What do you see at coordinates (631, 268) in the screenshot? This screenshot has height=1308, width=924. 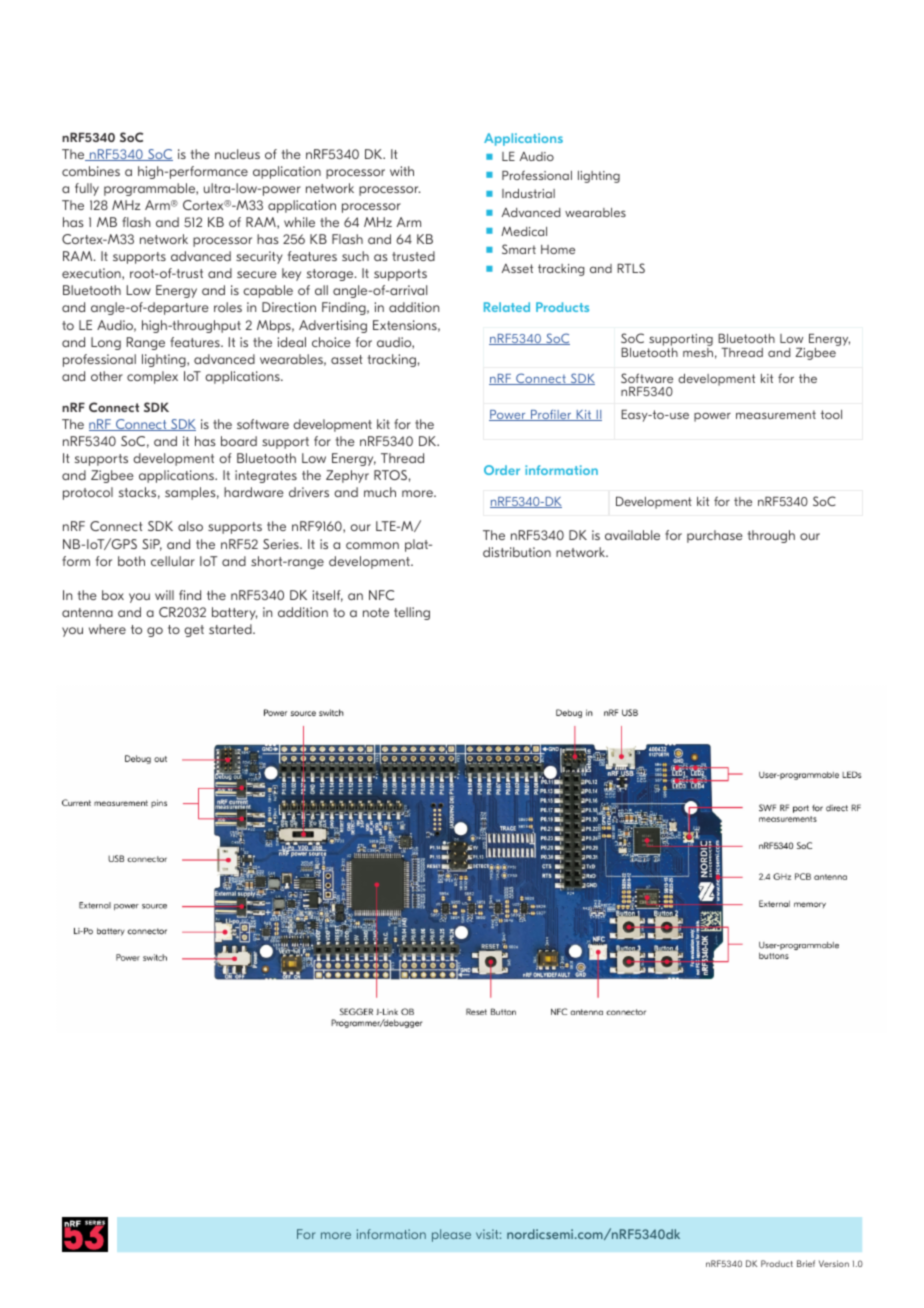 I see `RTLS` at bounding box center [631, 268].
